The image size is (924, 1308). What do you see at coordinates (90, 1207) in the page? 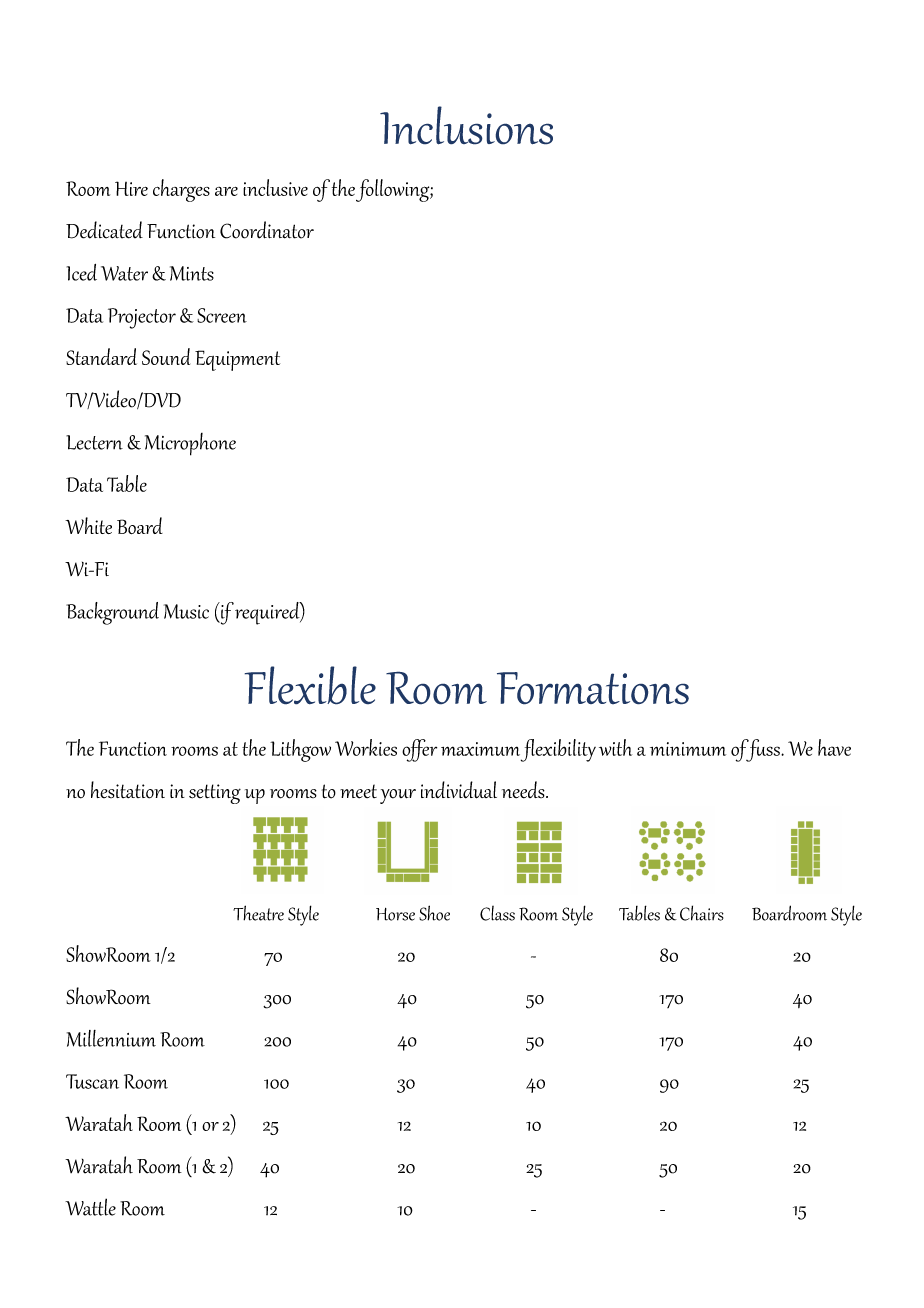
I see `Wattle` at bounding box center [90, 1207].
